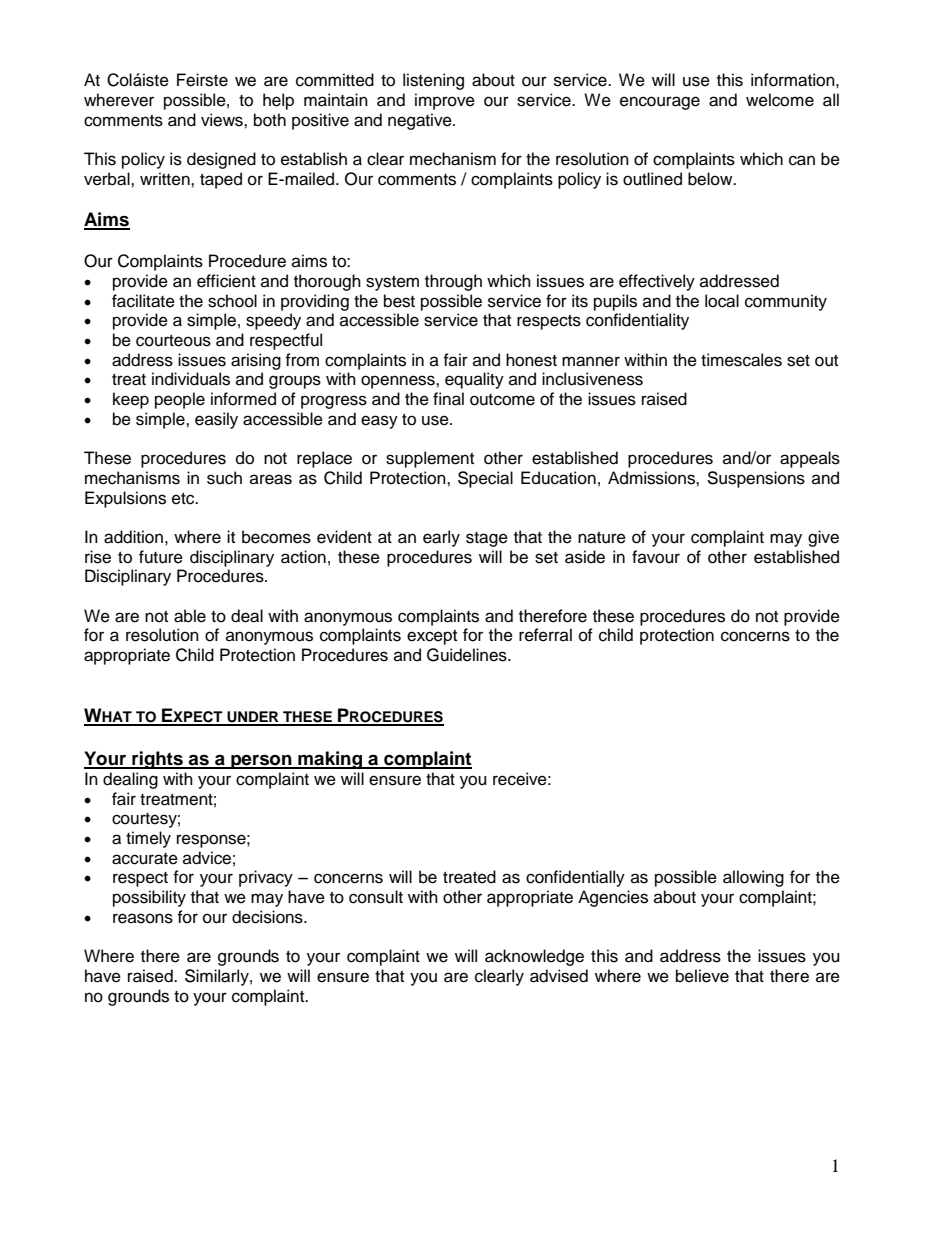  What do you see at coordinates (143, 918) in the screenshot?
I see `reasons` at bounding box center [143, 918].
